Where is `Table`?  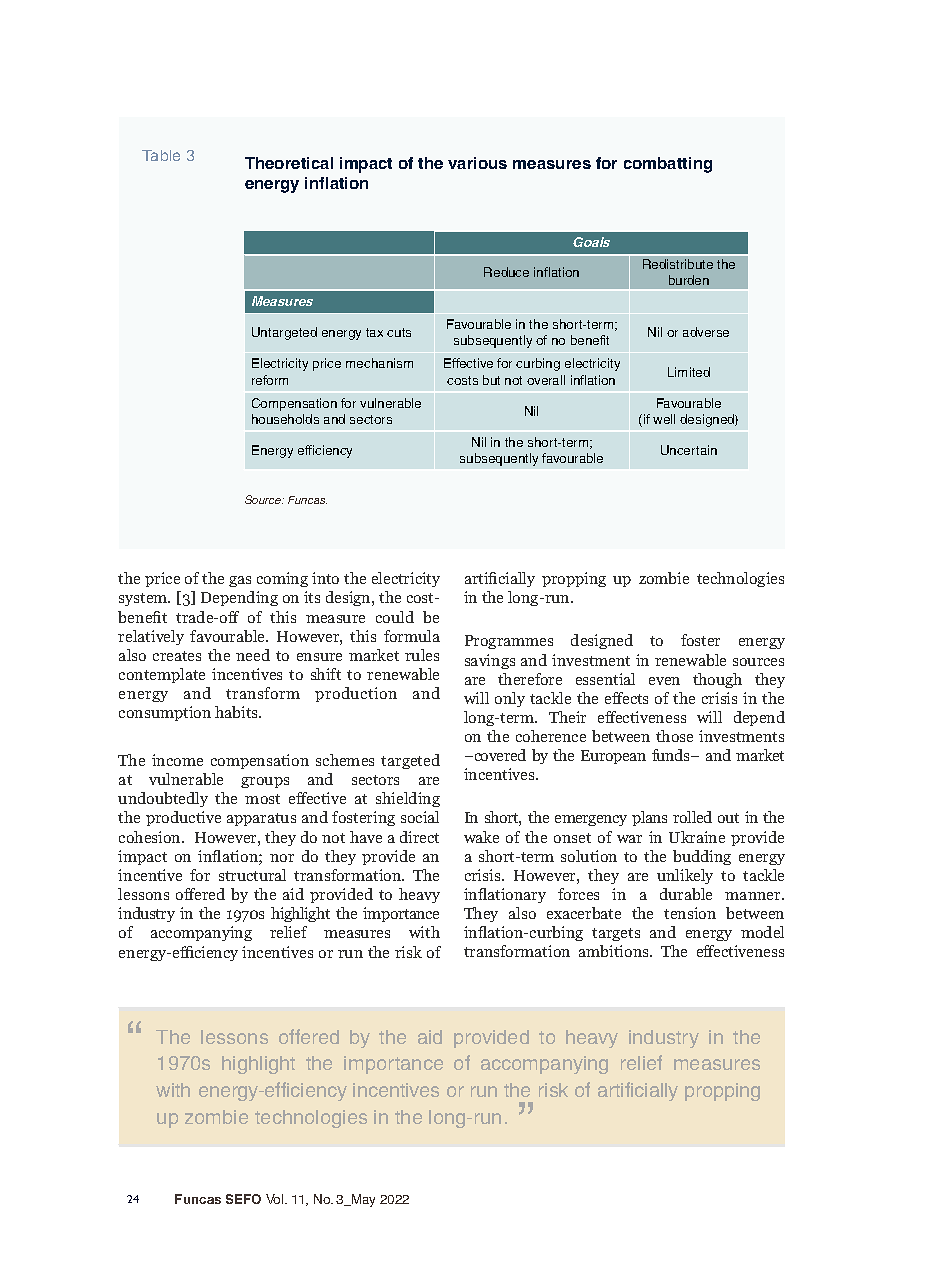 Table is located at coordinates (161, 155).
